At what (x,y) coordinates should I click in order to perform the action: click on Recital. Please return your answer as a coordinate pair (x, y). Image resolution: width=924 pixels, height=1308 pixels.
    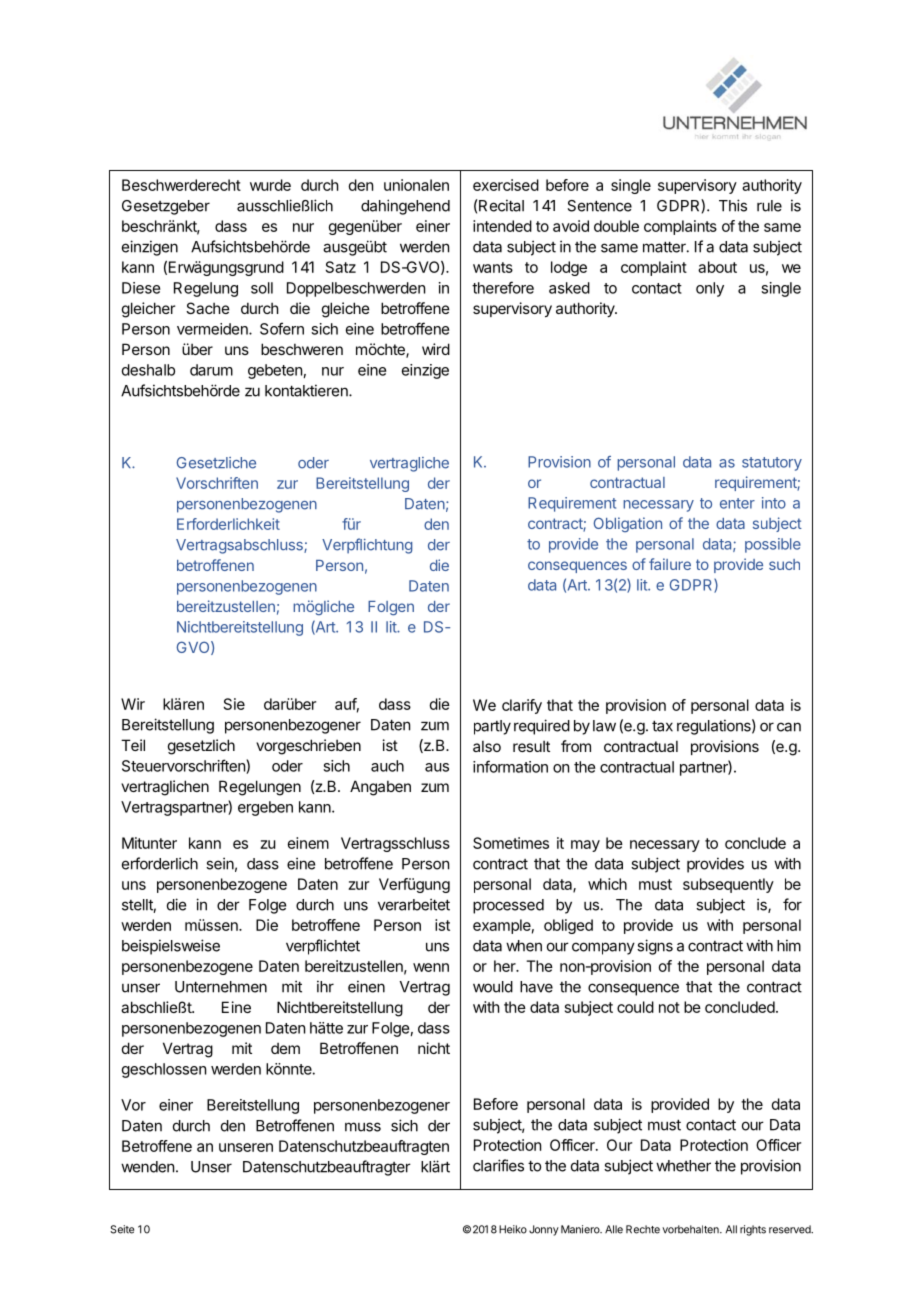
    Looking at the image, I should click on (500, 205).
